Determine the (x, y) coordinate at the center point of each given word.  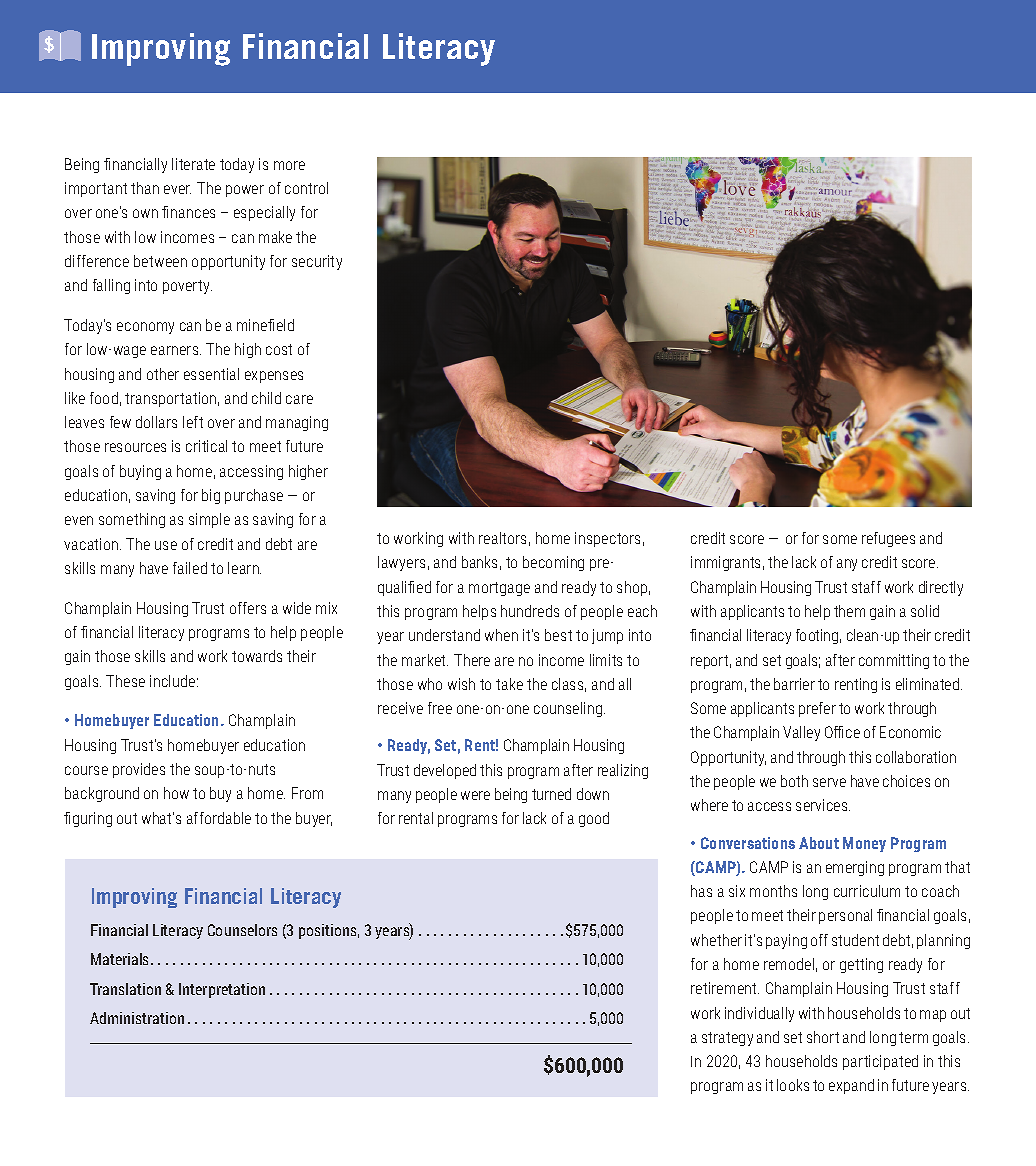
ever (177, 189)
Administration (137, 1018)
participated (880, 1062)
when (501, 635)
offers (248, 608)
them (849, 611)
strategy (727, 1039)
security (317, 262)
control (306, 188)
